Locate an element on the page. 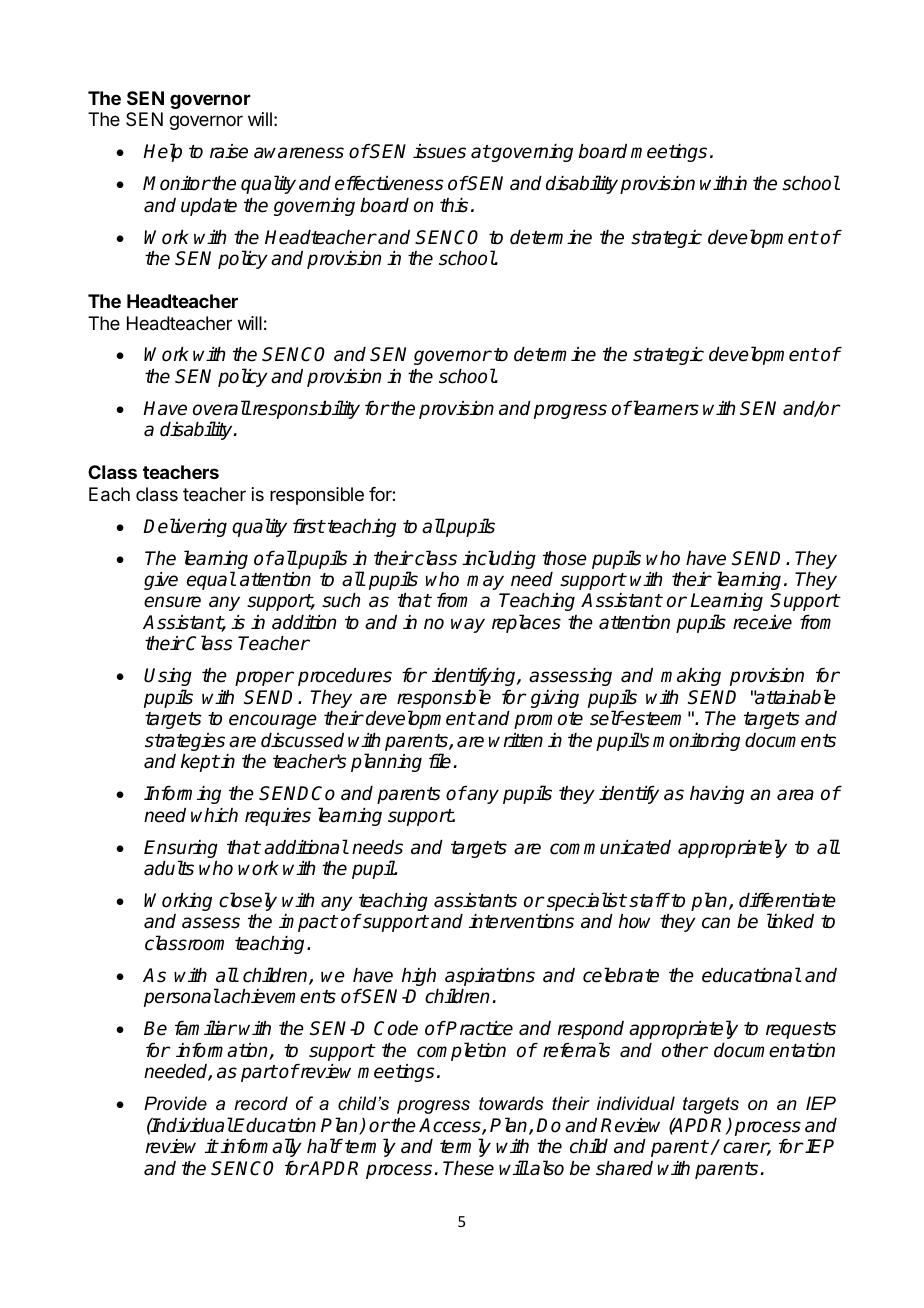 The image size is (924, 1308). making is located at coordinates (691, 677).
